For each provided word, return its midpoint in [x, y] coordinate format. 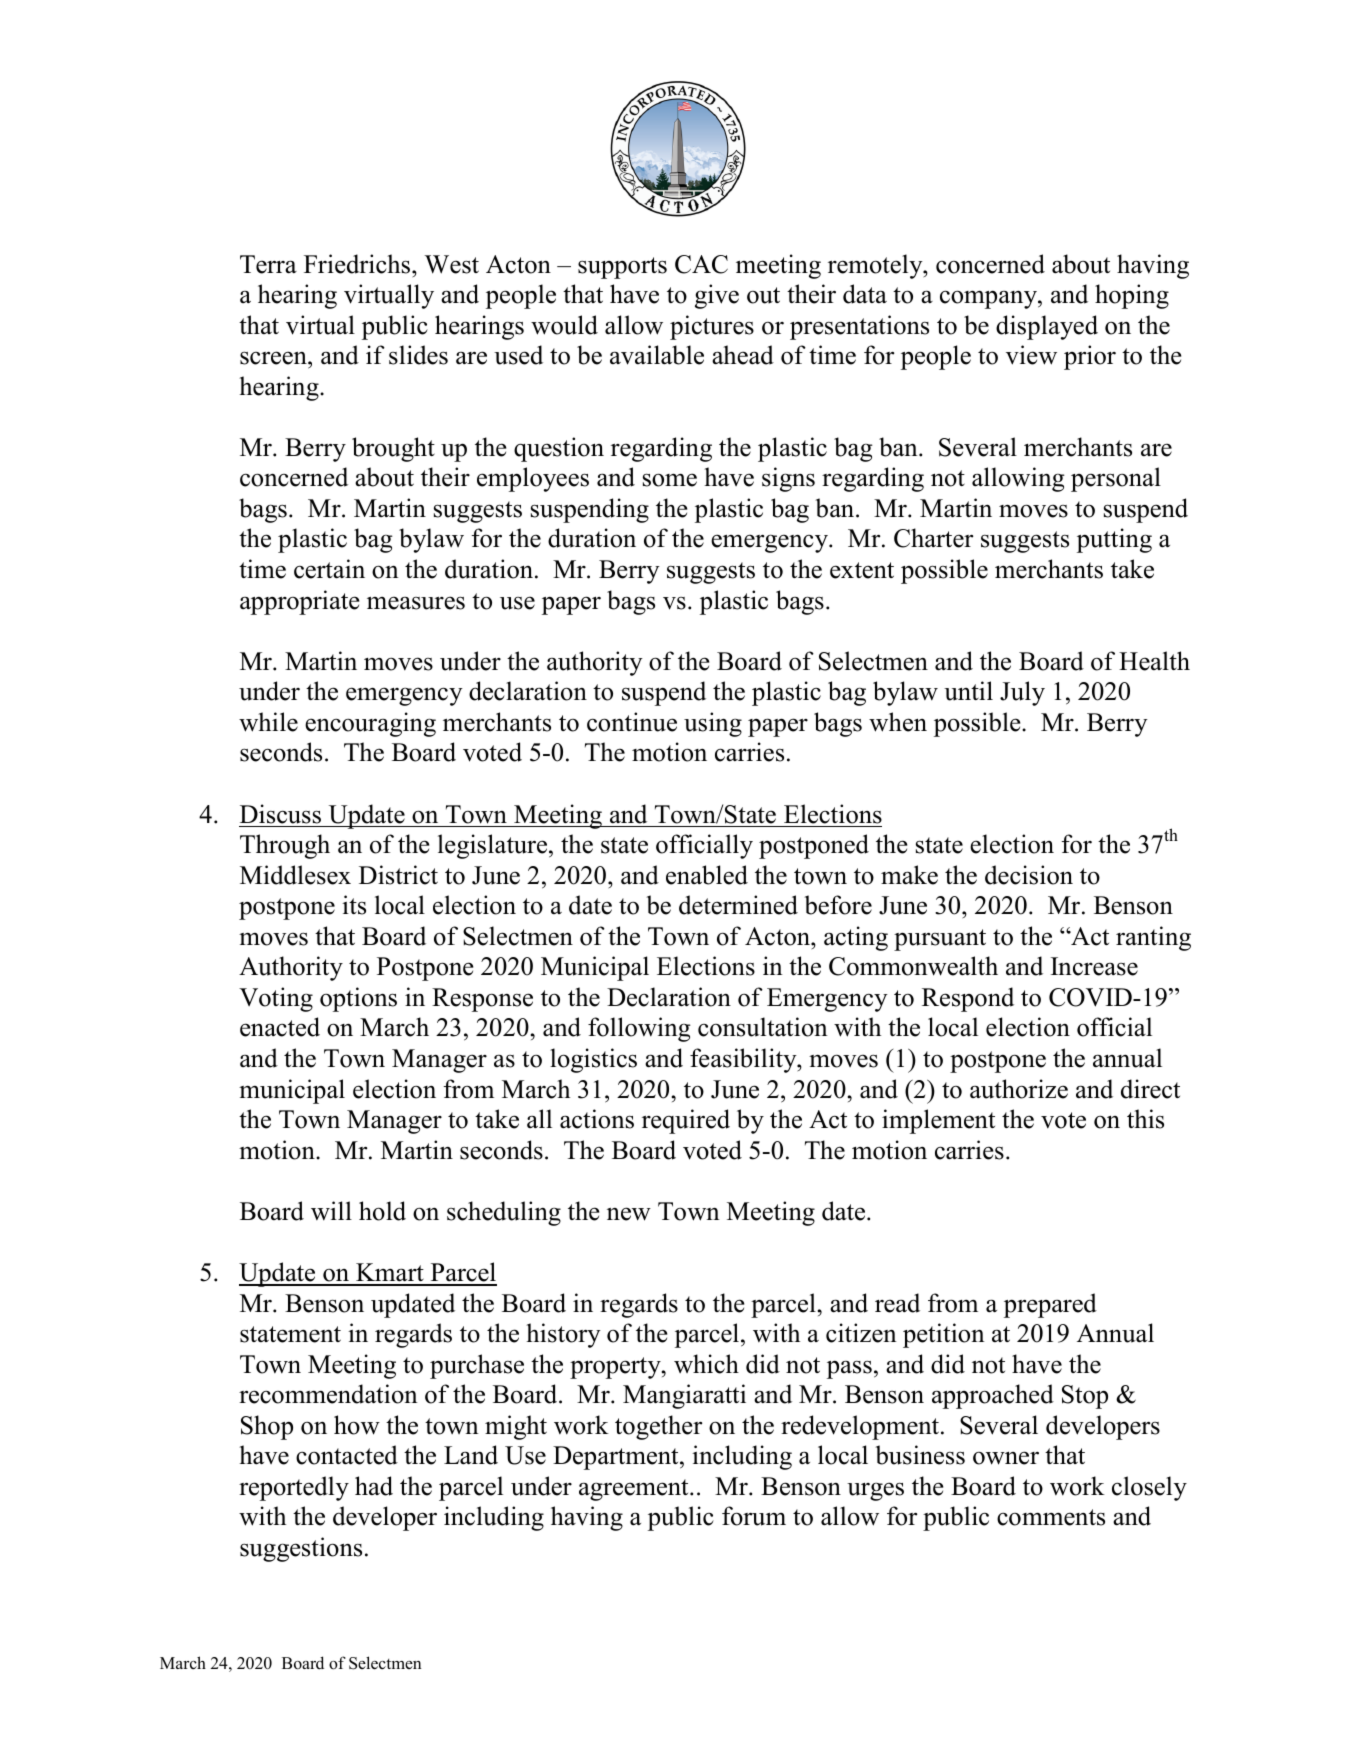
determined [738, 905]
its [354, 905]
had [374, 1486]
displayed [1047, 327]
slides [418, 355]
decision [1029, 875]
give [717, 296]
